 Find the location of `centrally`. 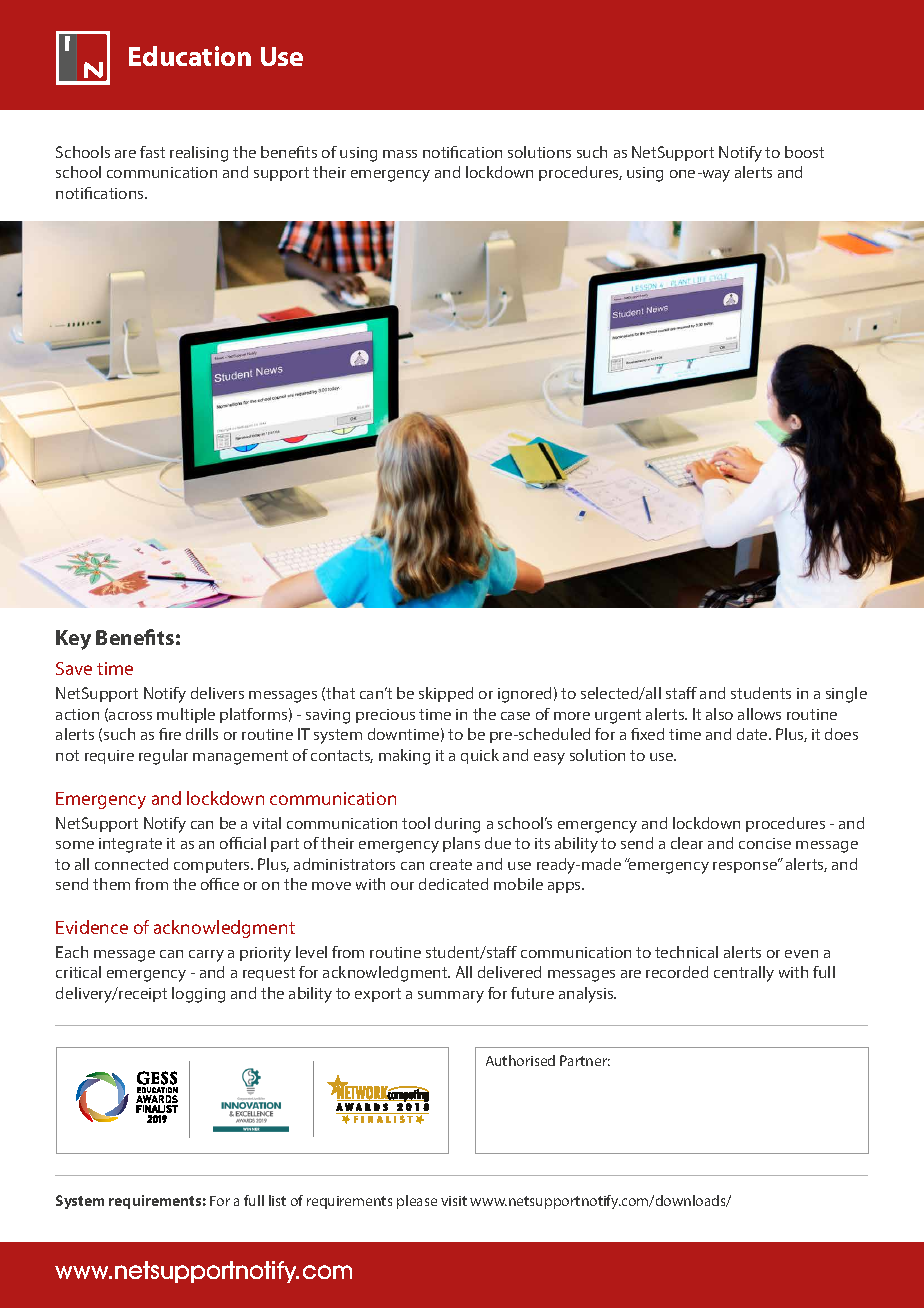

centrally is located at coordinates (744, 974).
